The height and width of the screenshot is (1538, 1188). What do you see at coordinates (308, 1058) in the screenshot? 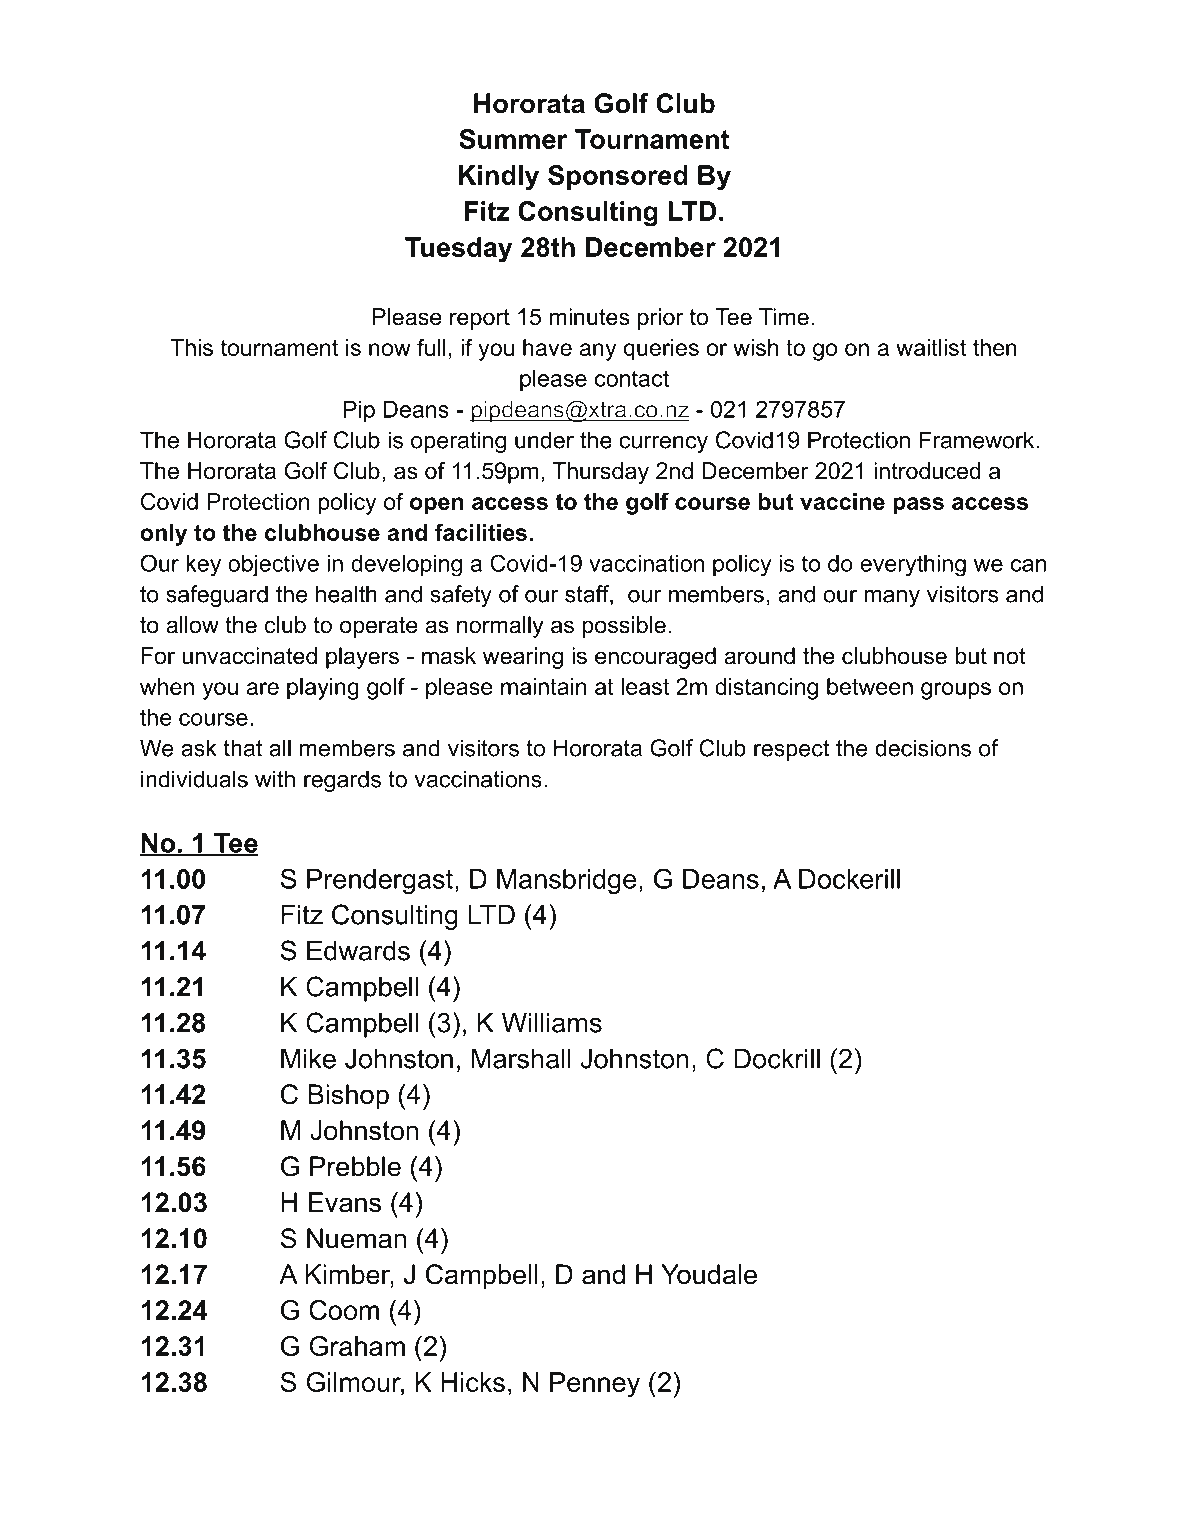
I see `Mike` at bounding box center [308, 1058].
